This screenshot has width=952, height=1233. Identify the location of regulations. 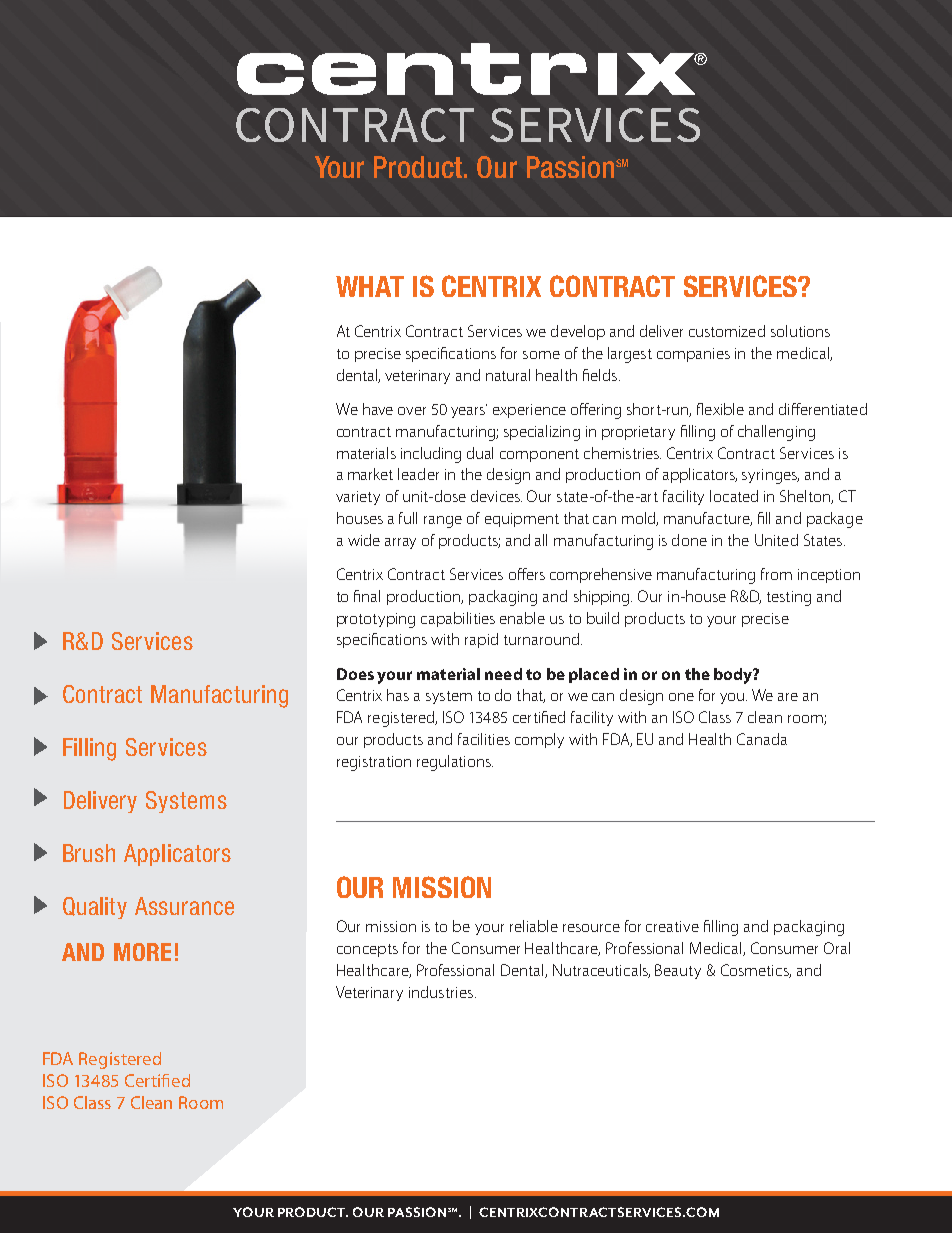
(455, 763).
